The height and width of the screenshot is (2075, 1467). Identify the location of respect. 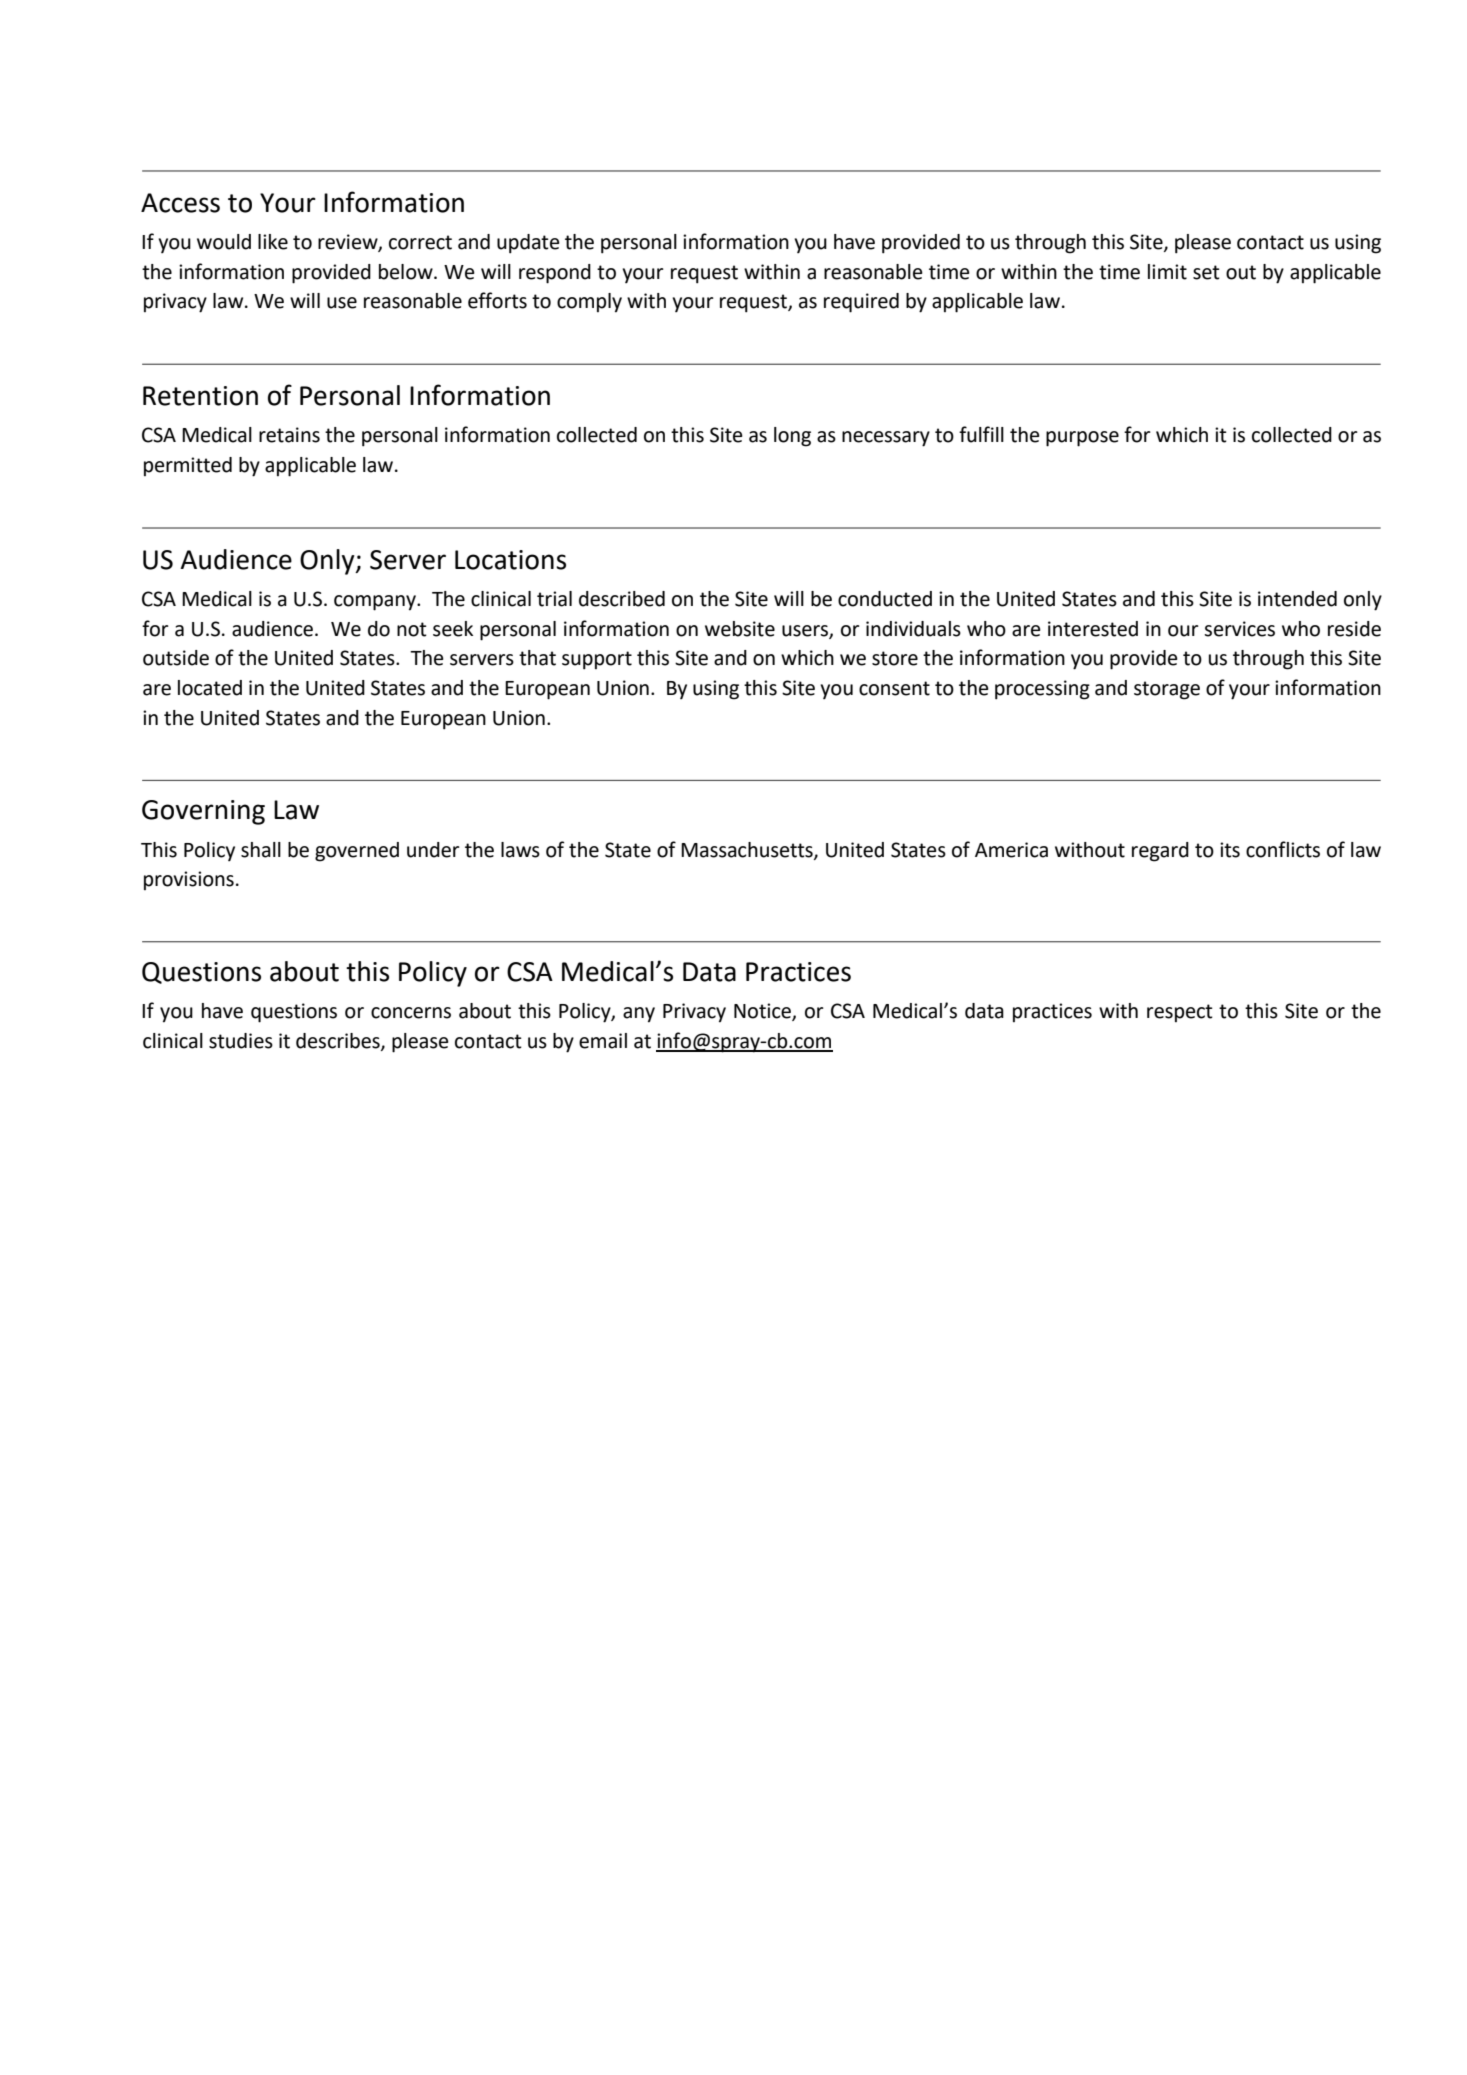
(1180, 1013).
